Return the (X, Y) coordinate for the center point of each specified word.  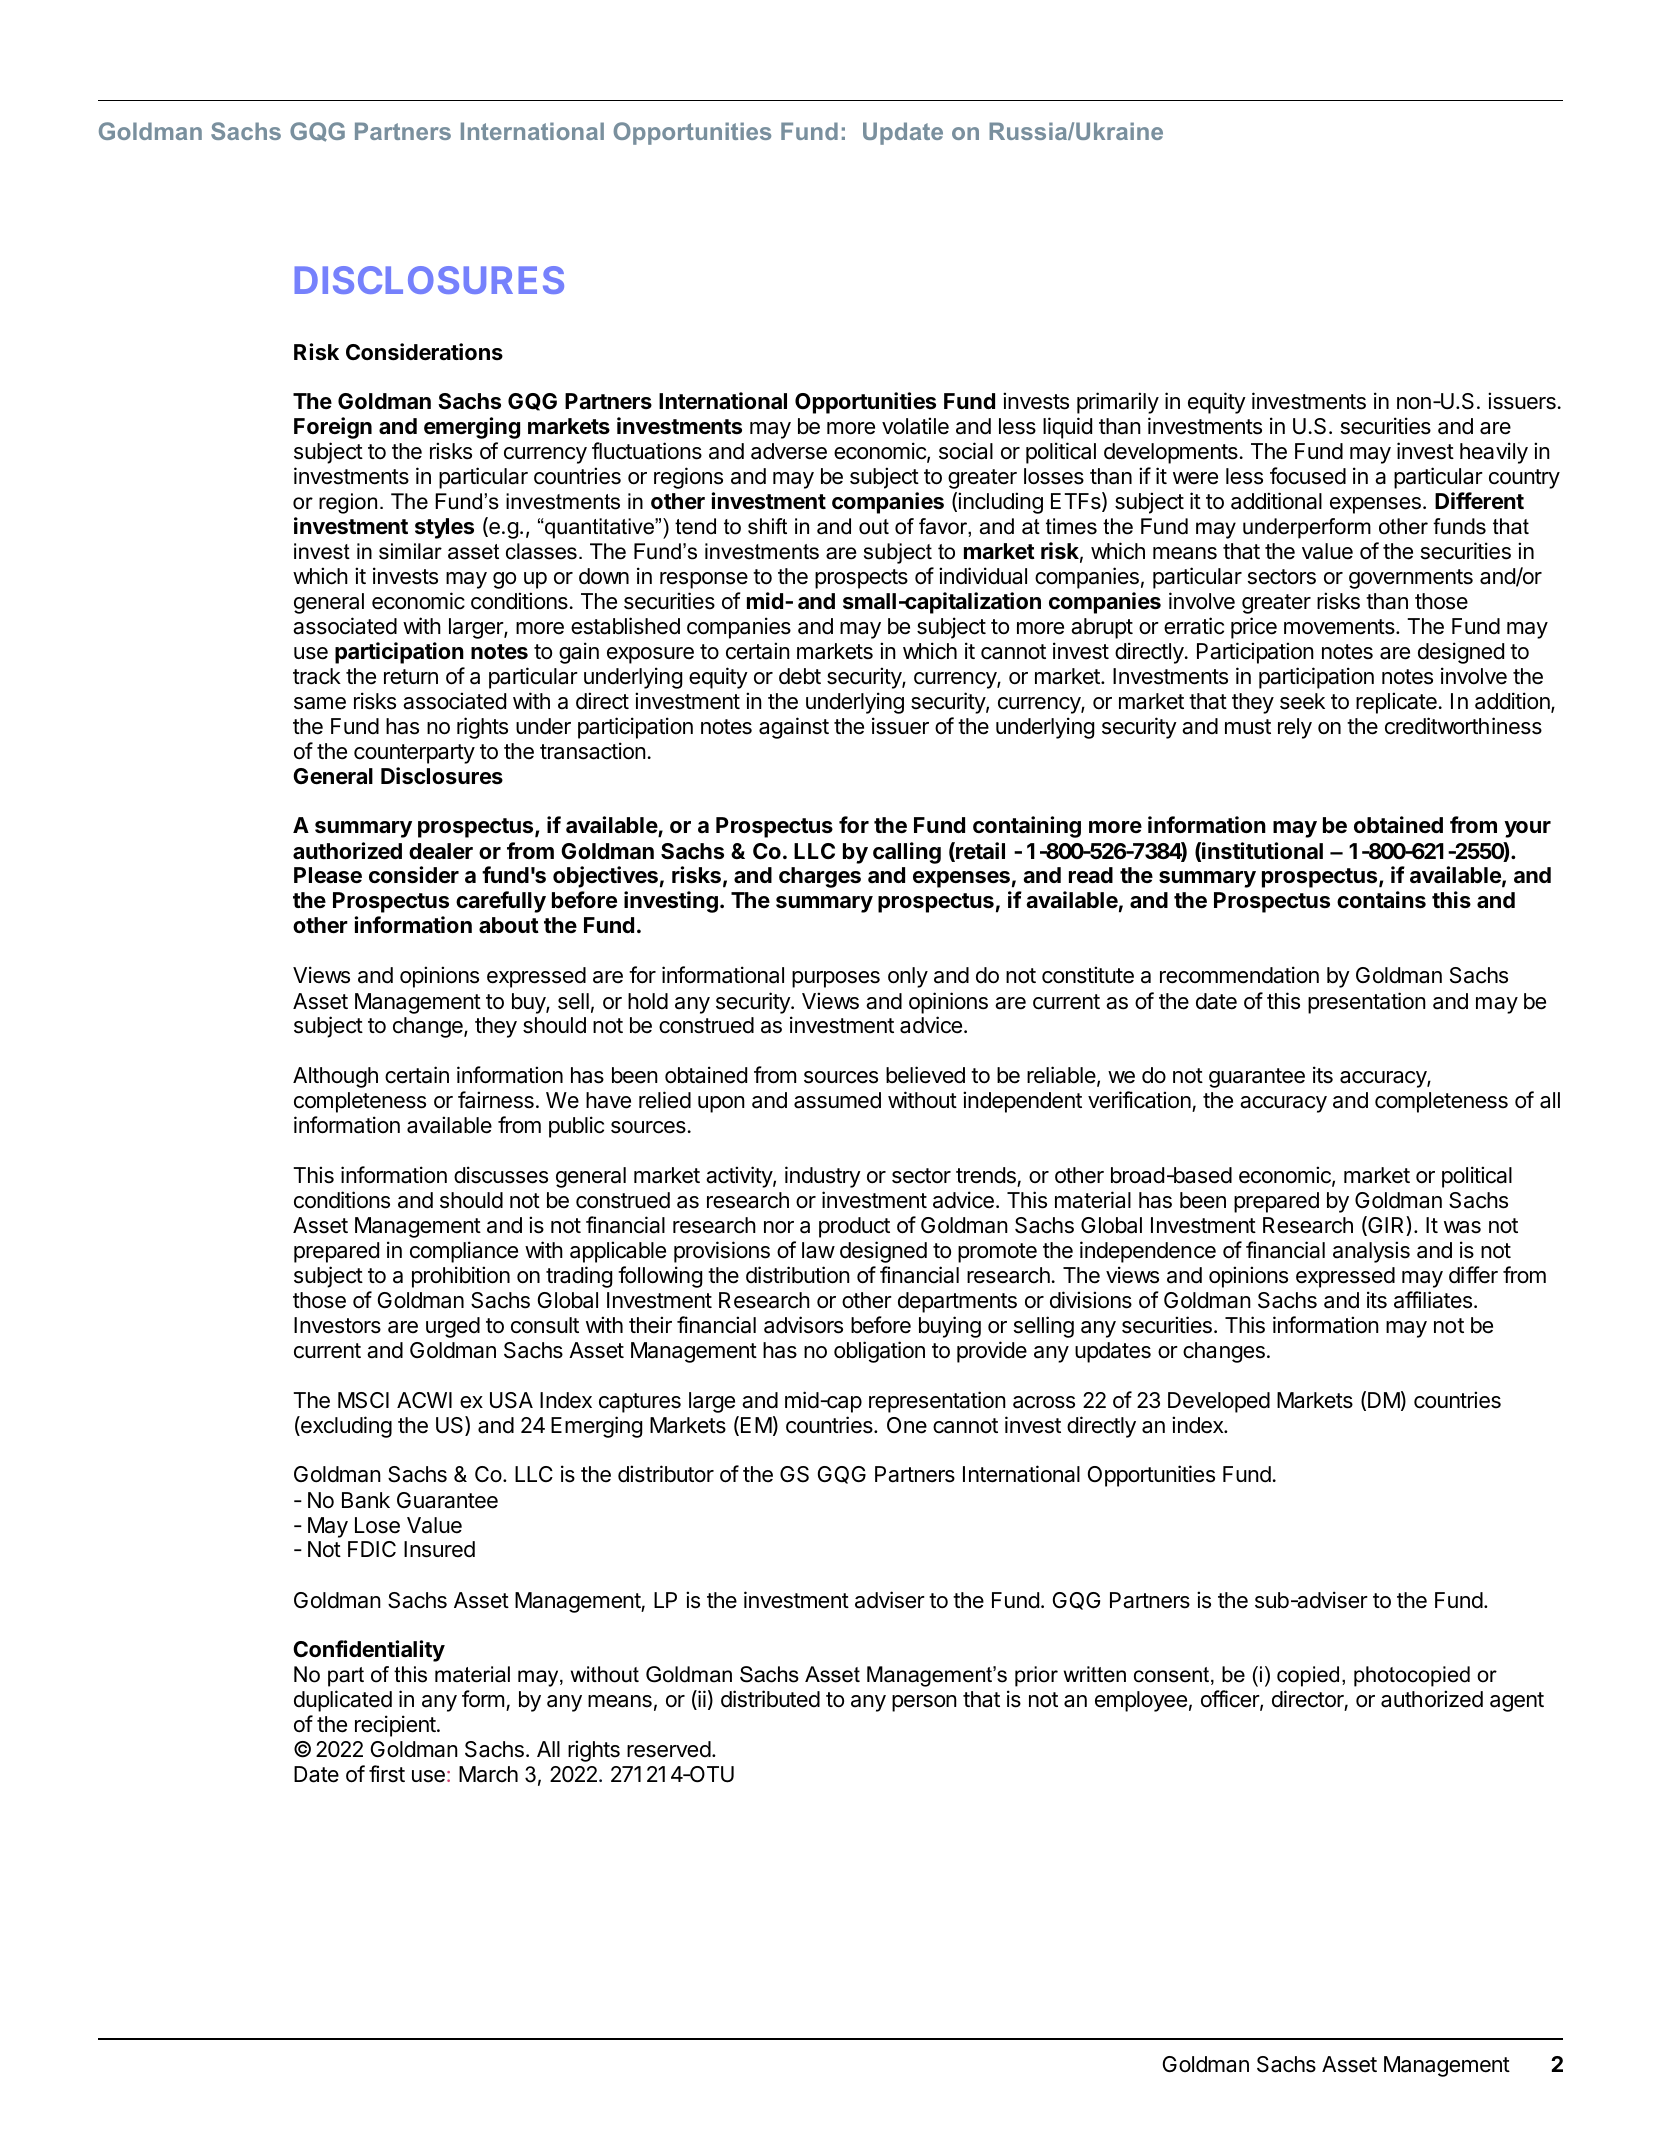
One (907, 1425)
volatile (915, 426)
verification (1139, 1100)
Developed (1219, 1402)
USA (511, 1400)
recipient (395, 1726)
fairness (496, 1100)
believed (925, 1075)
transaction (593, 751)
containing (1027, 827)
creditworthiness (1463, 726)
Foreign (333, 428)
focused (1308, 476)
